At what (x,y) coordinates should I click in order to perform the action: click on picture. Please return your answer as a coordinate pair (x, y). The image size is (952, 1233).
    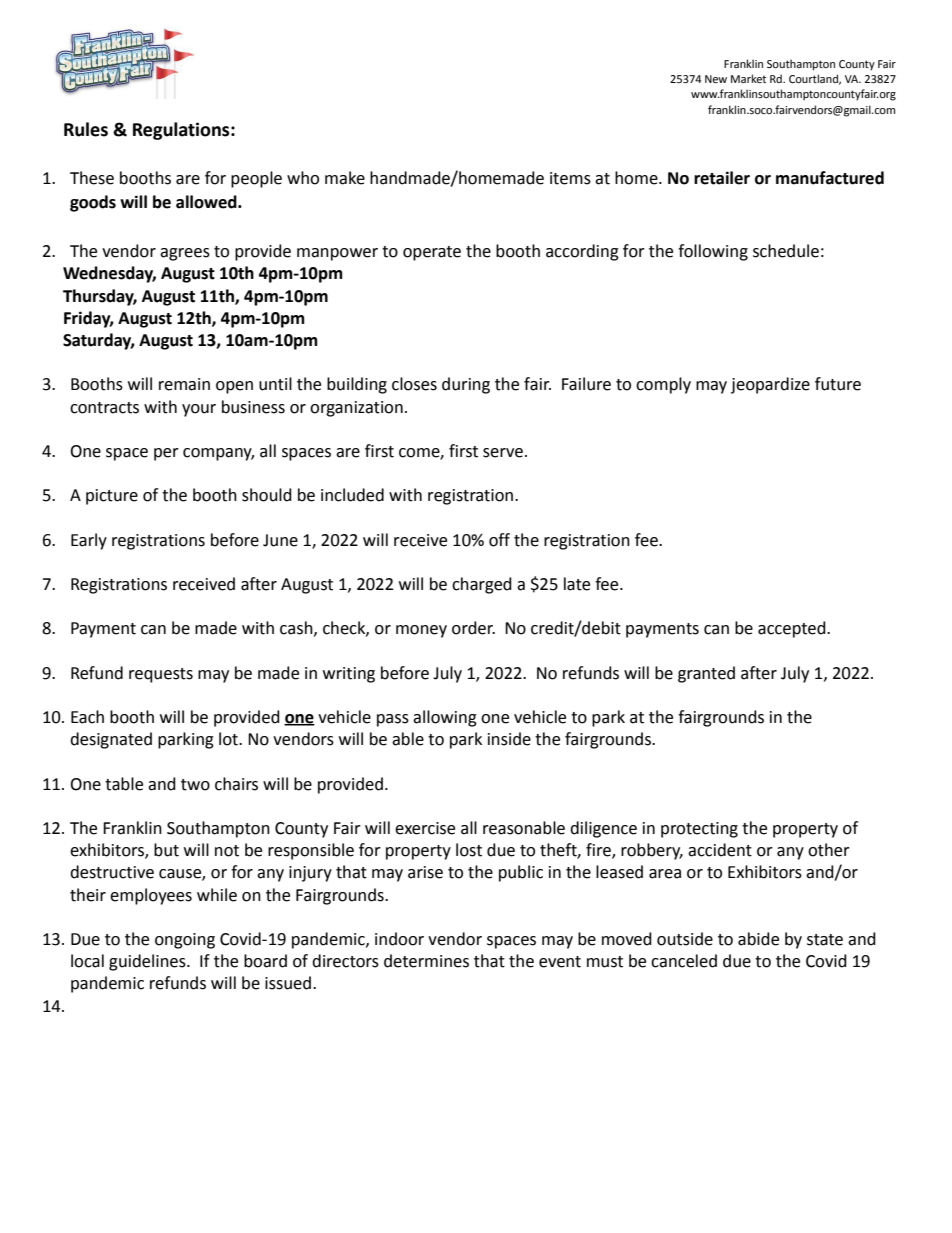
    Looking at the image, I should click on (112, 497).
